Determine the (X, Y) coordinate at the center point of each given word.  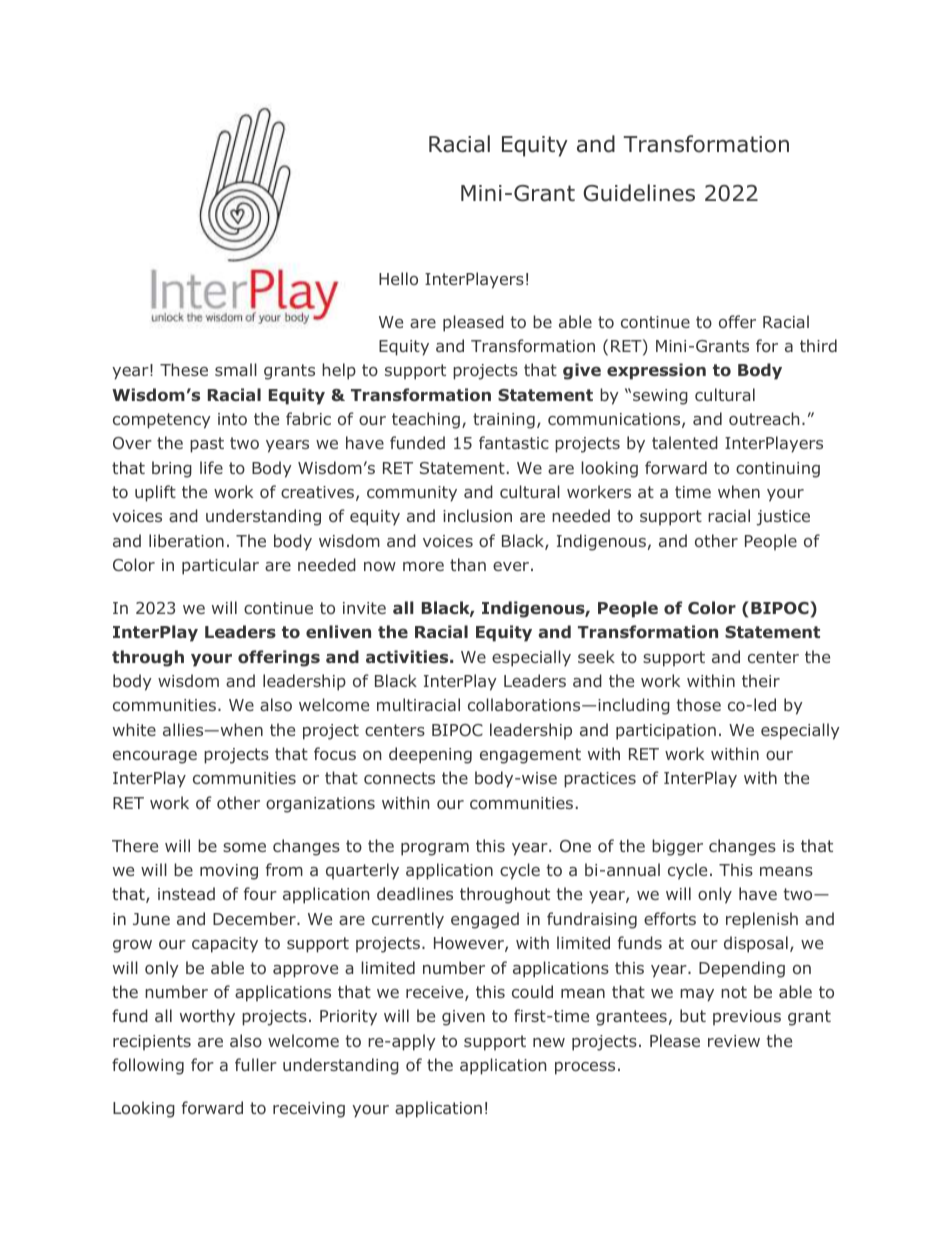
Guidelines (639, 193)
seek (596, 656)
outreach (764, 418)
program (435, 849)
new (549, 1042)
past (207, 445)
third (818, 345)
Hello (398, 278)
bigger (677, 847)
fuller (256, 1064)
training (504, 421)
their (761, 680)
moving (229, 872)
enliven (338, 631)
